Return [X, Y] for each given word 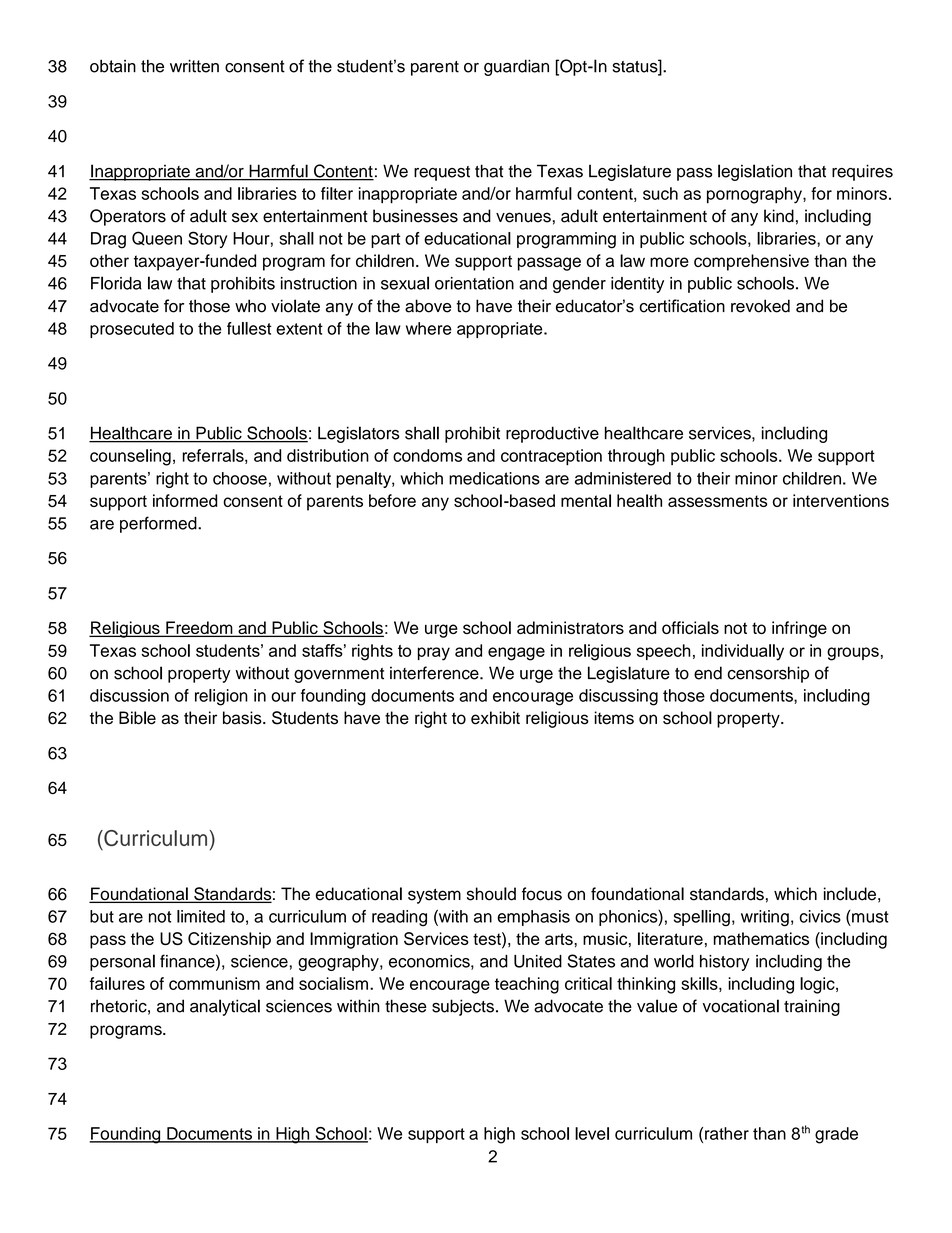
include [850, 894]
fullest [249, 328]
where [429, 328]
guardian [516, 67]
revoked [760, 306]
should [491, 894]
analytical [225, 1007]
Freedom [199, 629]
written [194, 66]
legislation [755, 172]
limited [201, 916]
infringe [799, 629]
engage [516, 654]
